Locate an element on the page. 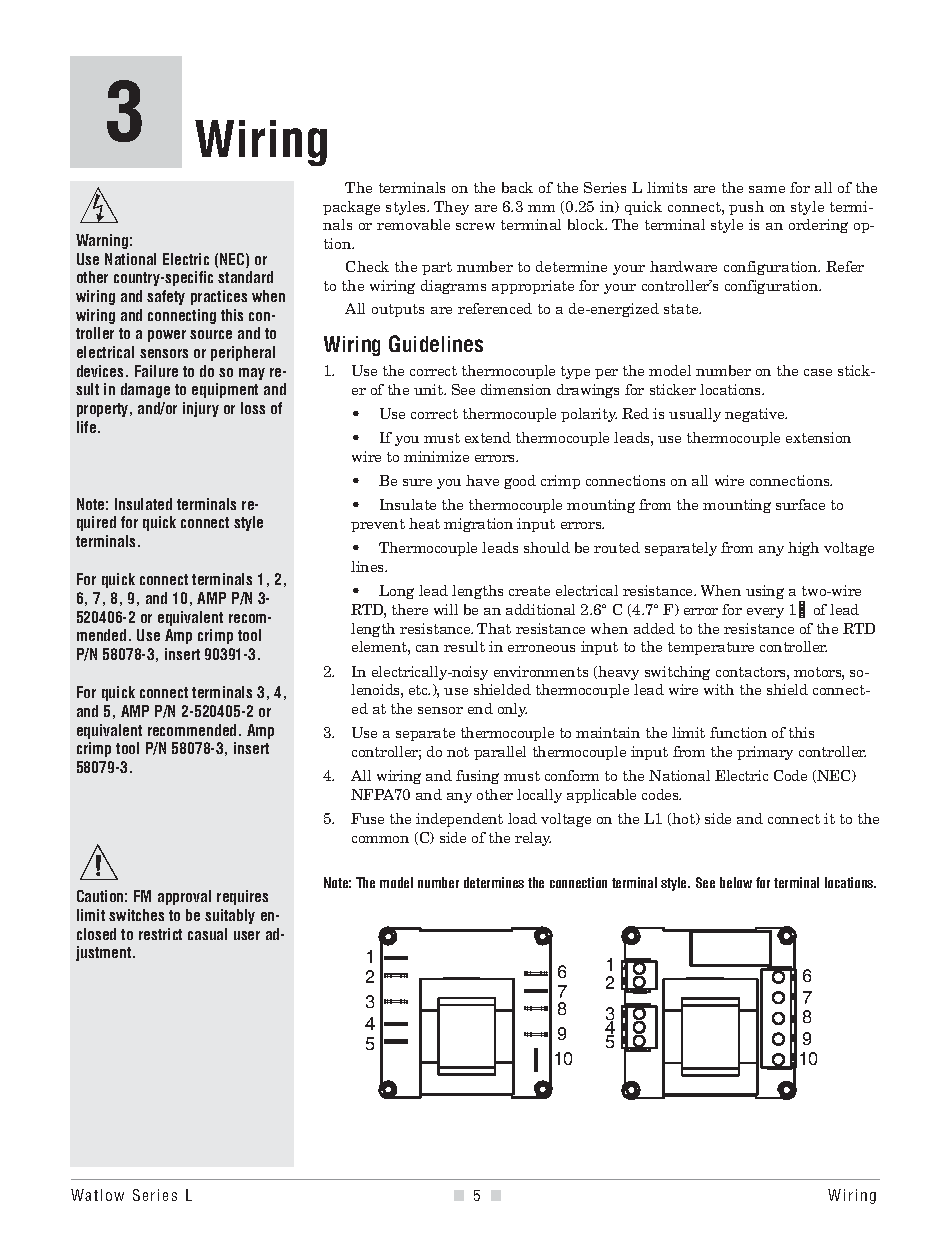 The image size is (952, 1233). with is located at coordinates (719, 689).
